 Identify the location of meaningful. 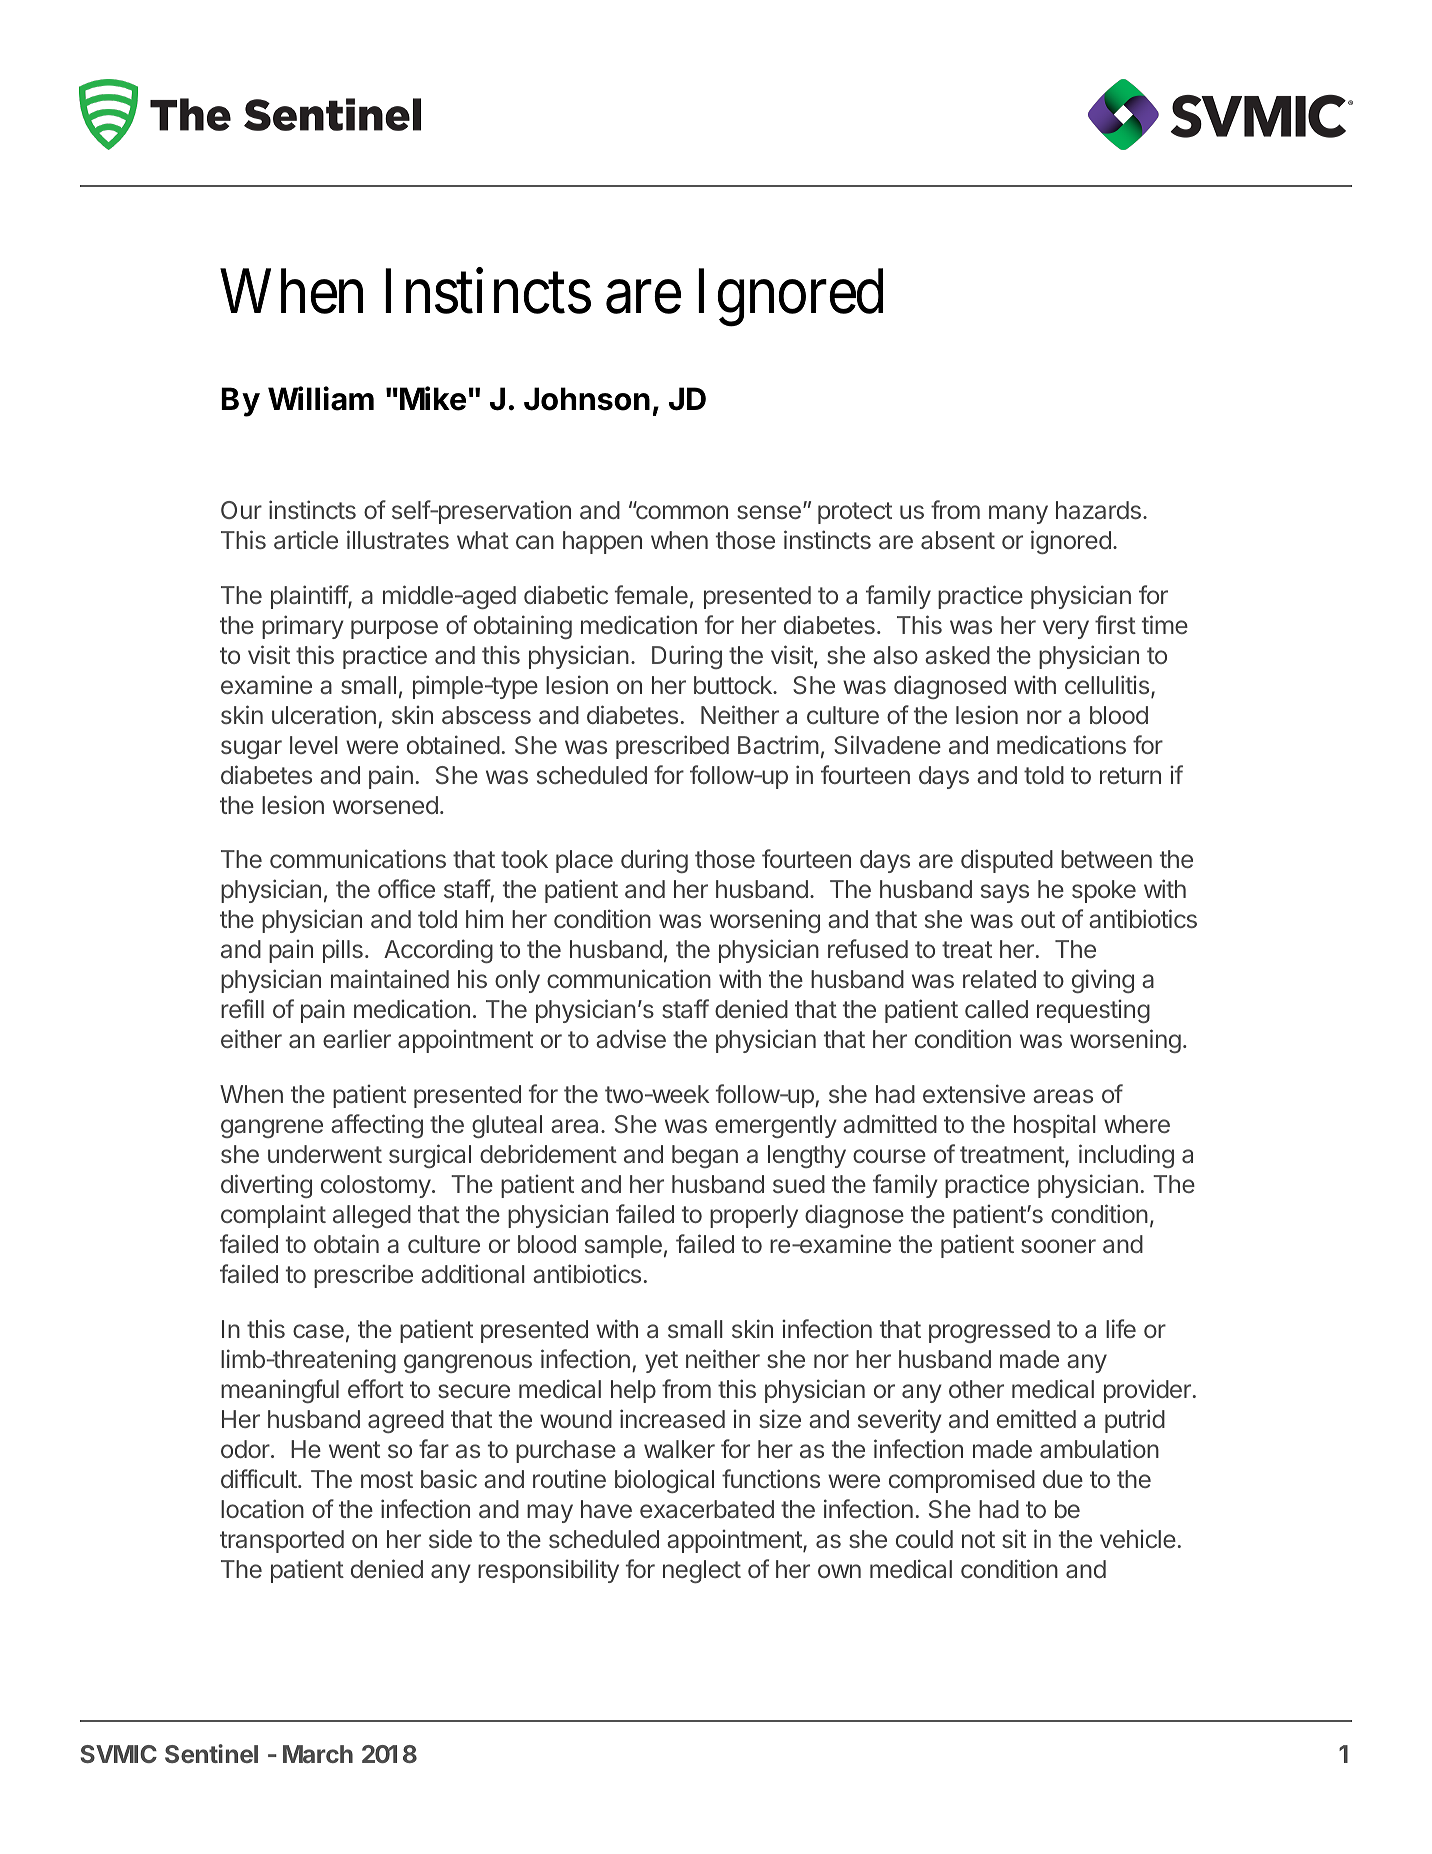
(280, 1391).
